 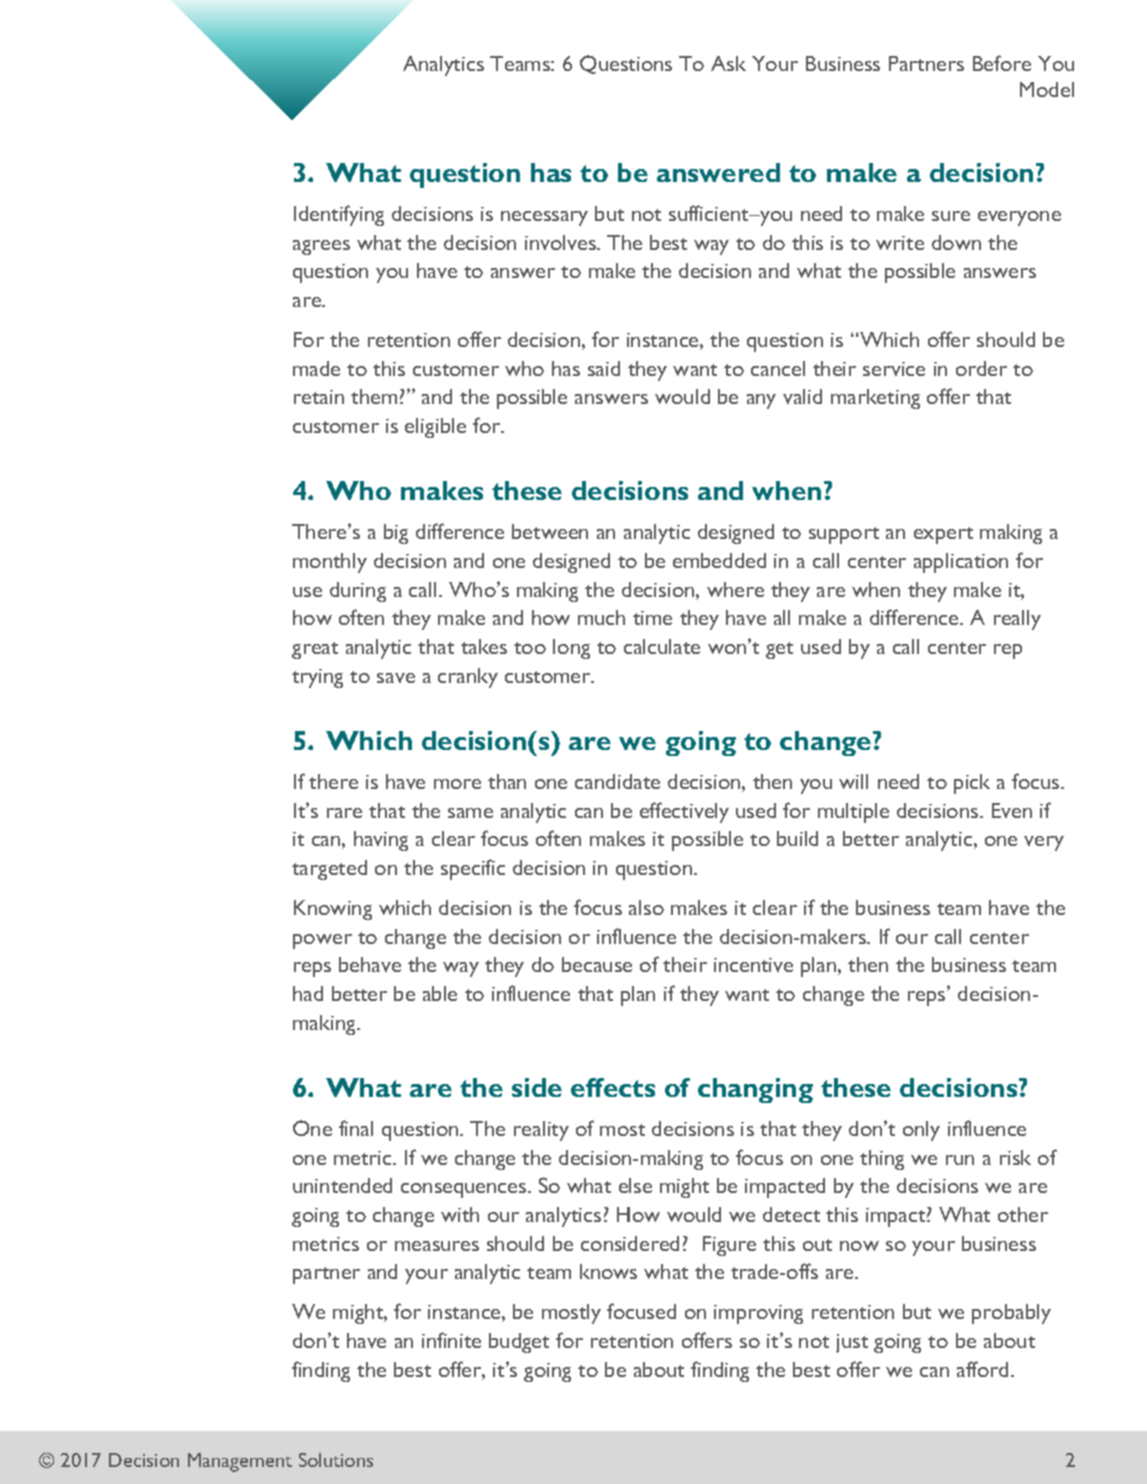 I want to click on Before, so click(x=1002, y=63).
